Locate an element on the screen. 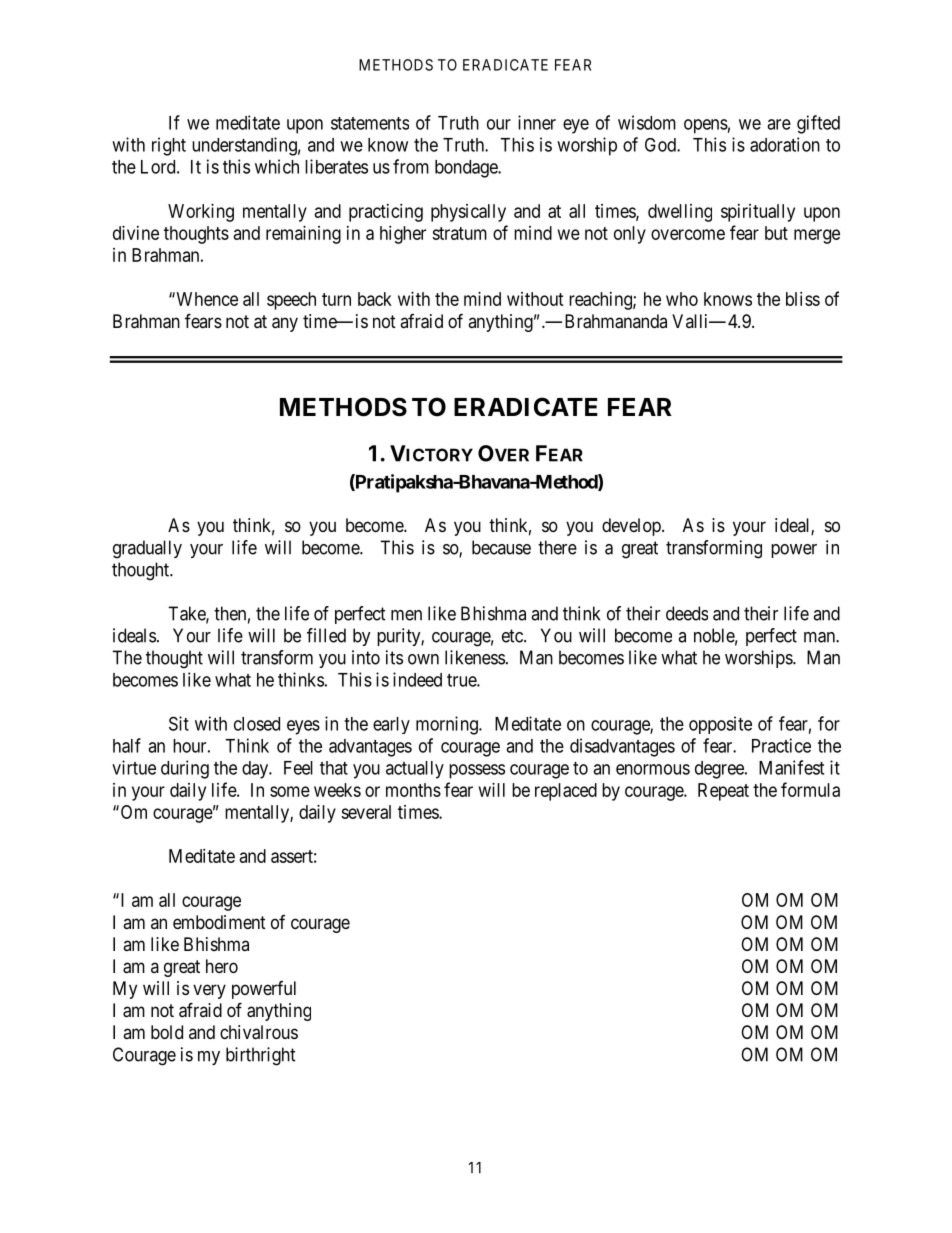 The height and width of the screenshot is (1233, 952). Repeat is located at coordinates (723, 792).
